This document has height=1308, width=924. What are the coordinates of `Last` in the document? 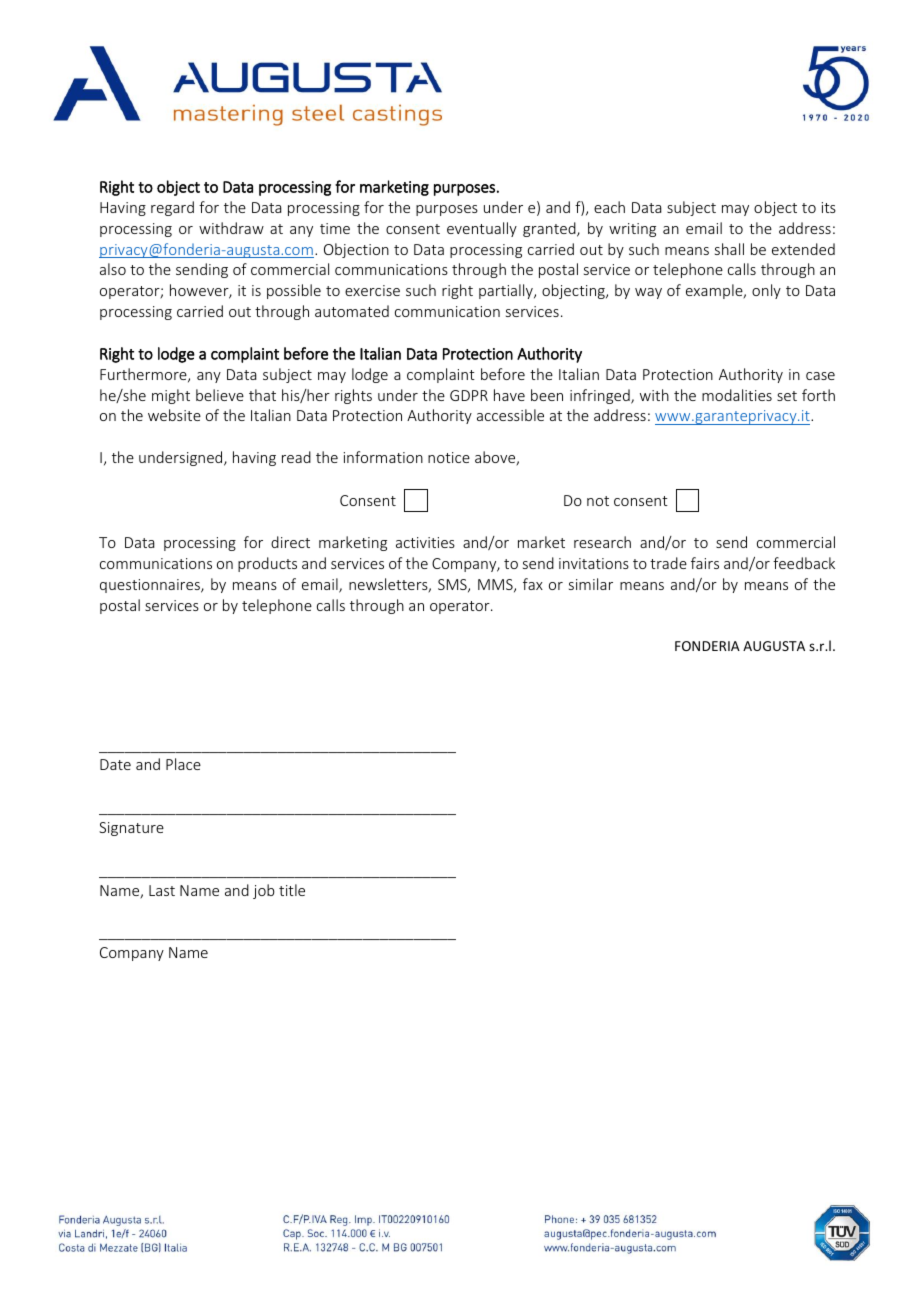 It's located at (162, 890).
